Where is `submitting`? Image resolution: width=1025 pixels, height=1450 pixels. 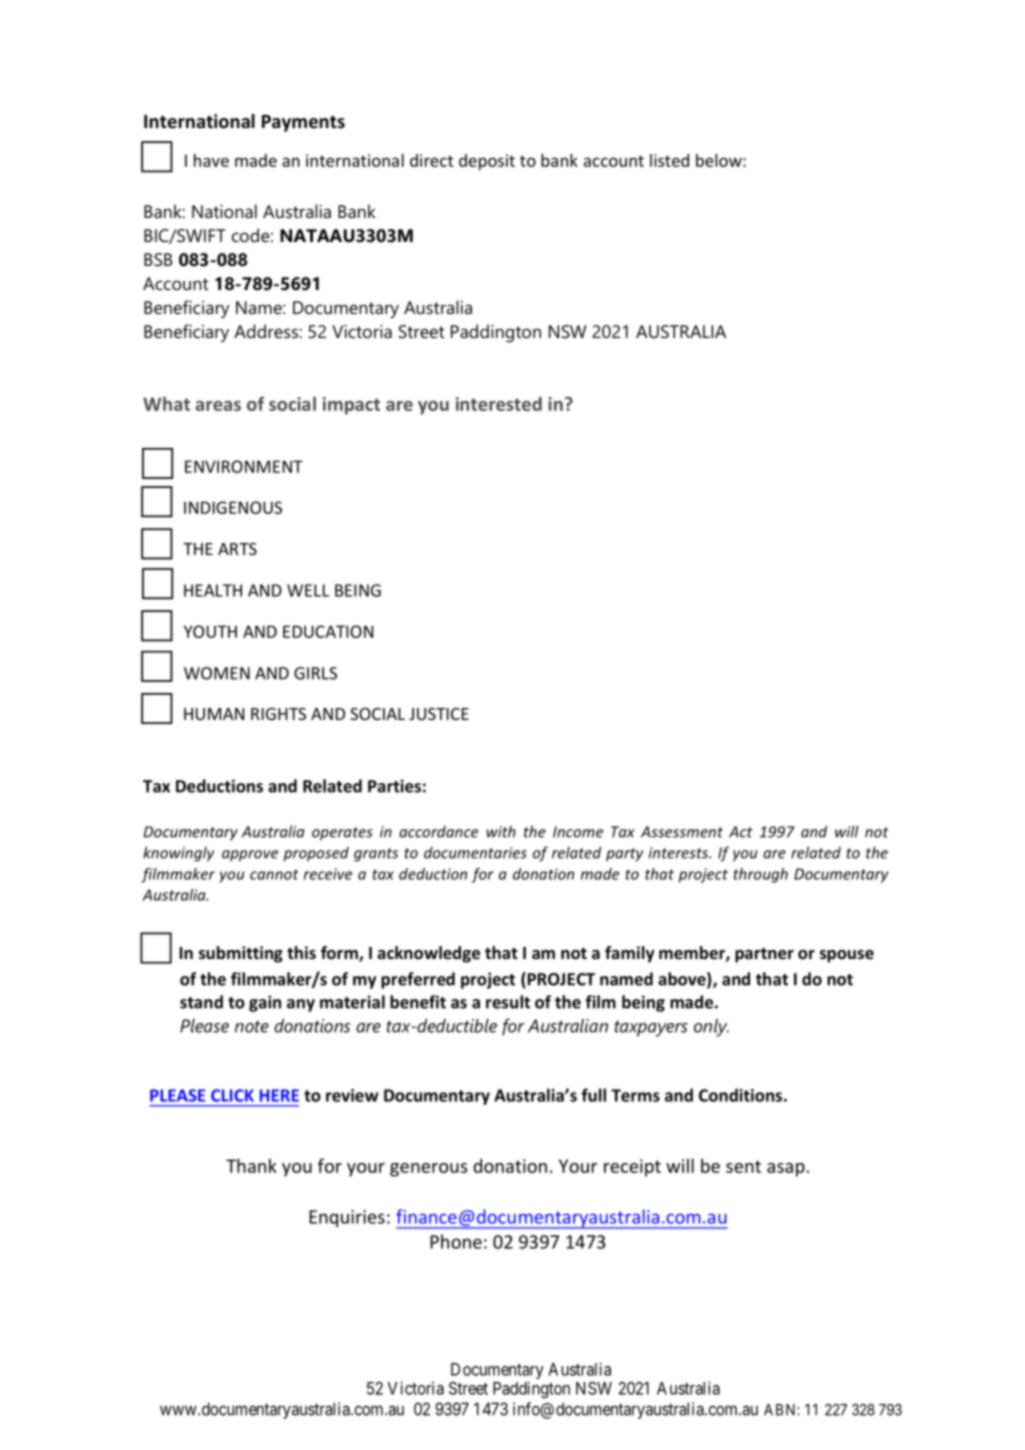 submitting is located at coordinates (241, 954).
